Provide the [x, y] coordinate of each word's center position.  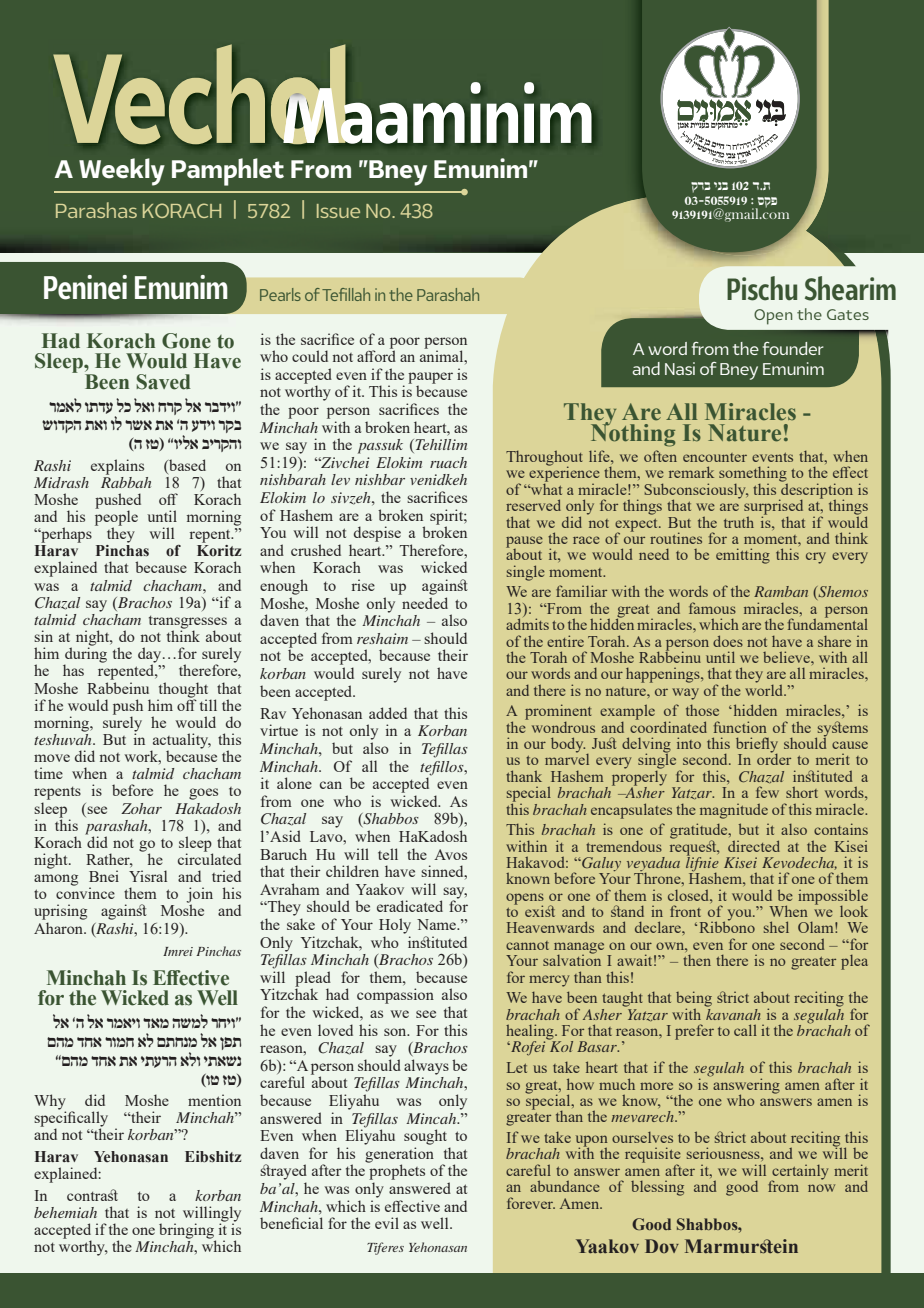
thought [183, 690]
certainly [799, 1173]
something [753, 474]
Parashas [96, 210]
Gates [848, 314]
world [765, 689]
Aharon [59, 928]
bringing [187, 1232]
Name [438, 924]
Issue [338, 211]
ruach [448, 462]
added [388, 713]
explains [117, 467]
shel [776, 927]
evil [387, 1223]
